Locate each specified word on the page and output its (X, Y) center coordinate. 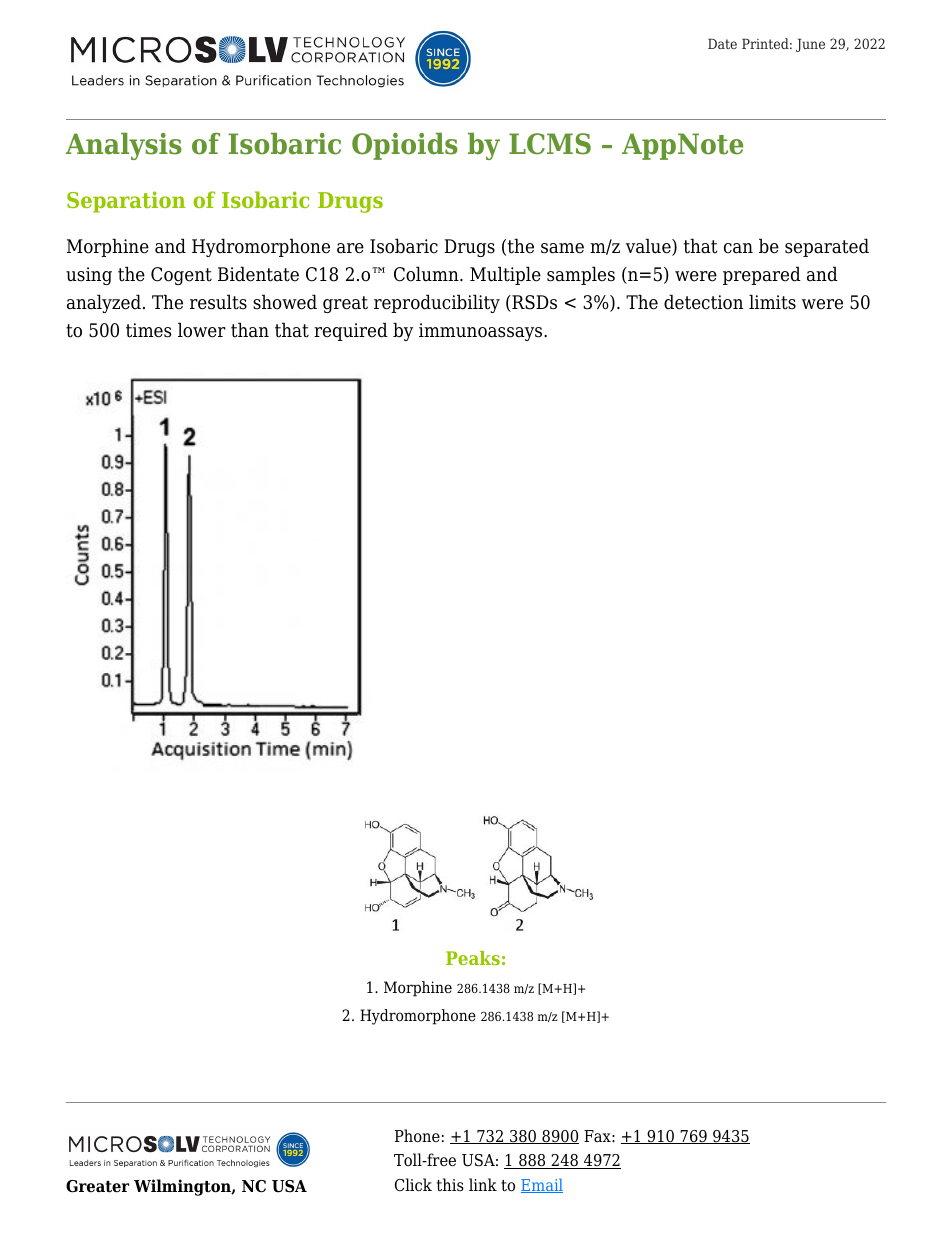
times (149, 330)
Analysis (124, 146)
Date (722, 43)
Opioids (405, 146)
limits (772, 302)
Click (413, 1185)
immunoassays (482, 332)
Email (542, 1185)
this (450, 1184)
